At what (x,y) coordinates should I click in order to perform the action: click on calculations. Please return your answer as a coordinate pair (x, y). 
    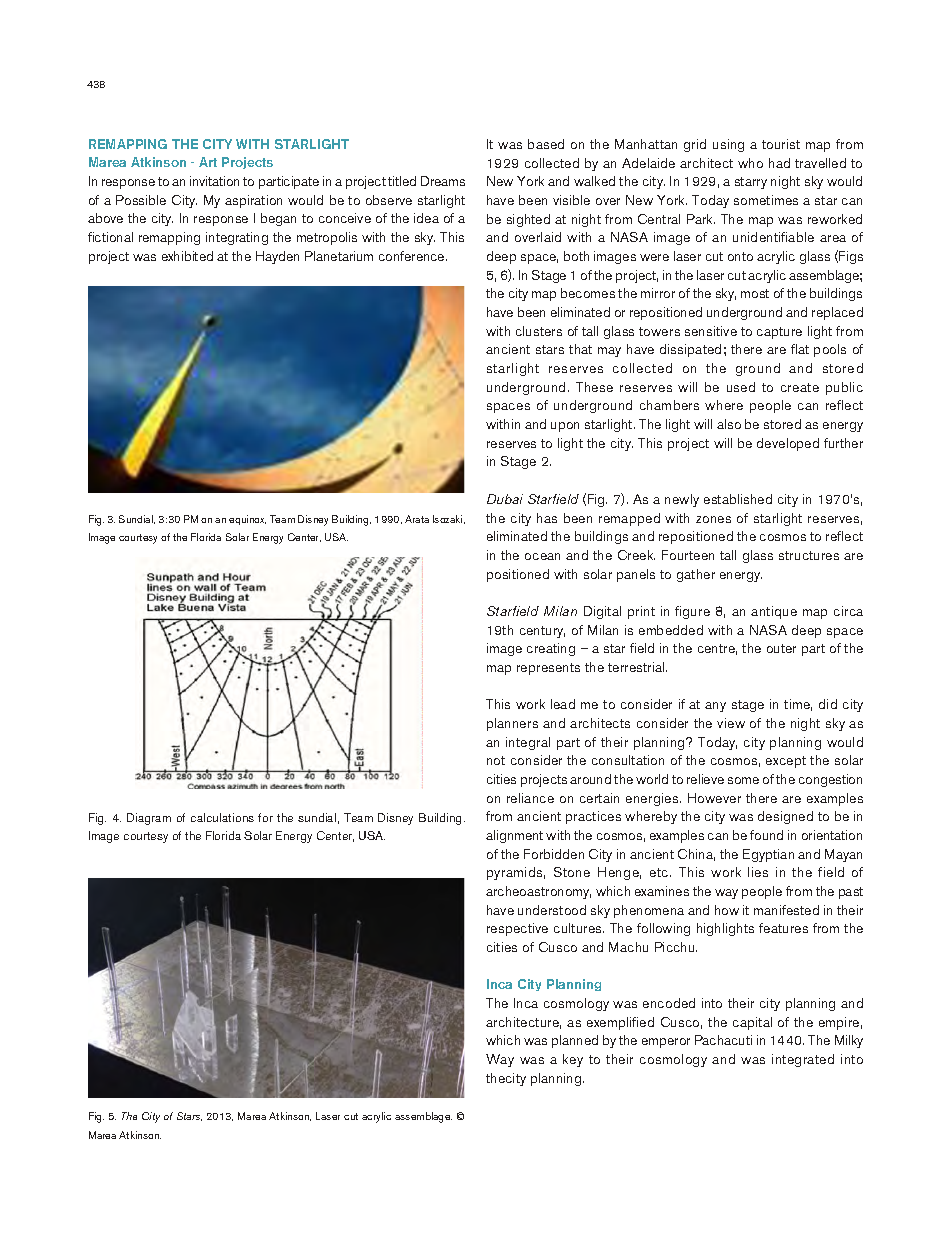
    Looking at the image, I should click on (222, 817).
